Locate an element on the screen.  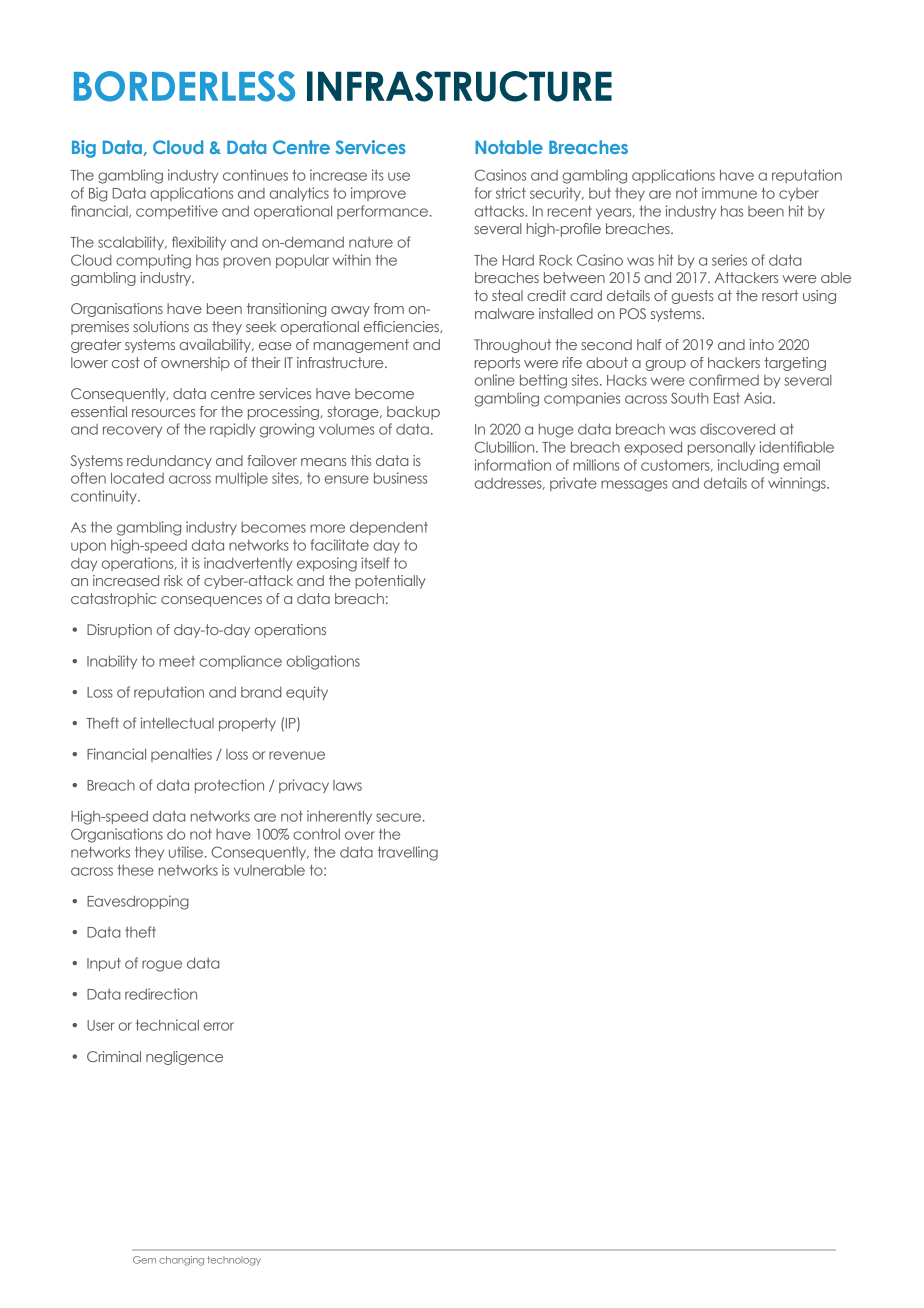
BORDERLESS is located at coordinates (184, 86).
